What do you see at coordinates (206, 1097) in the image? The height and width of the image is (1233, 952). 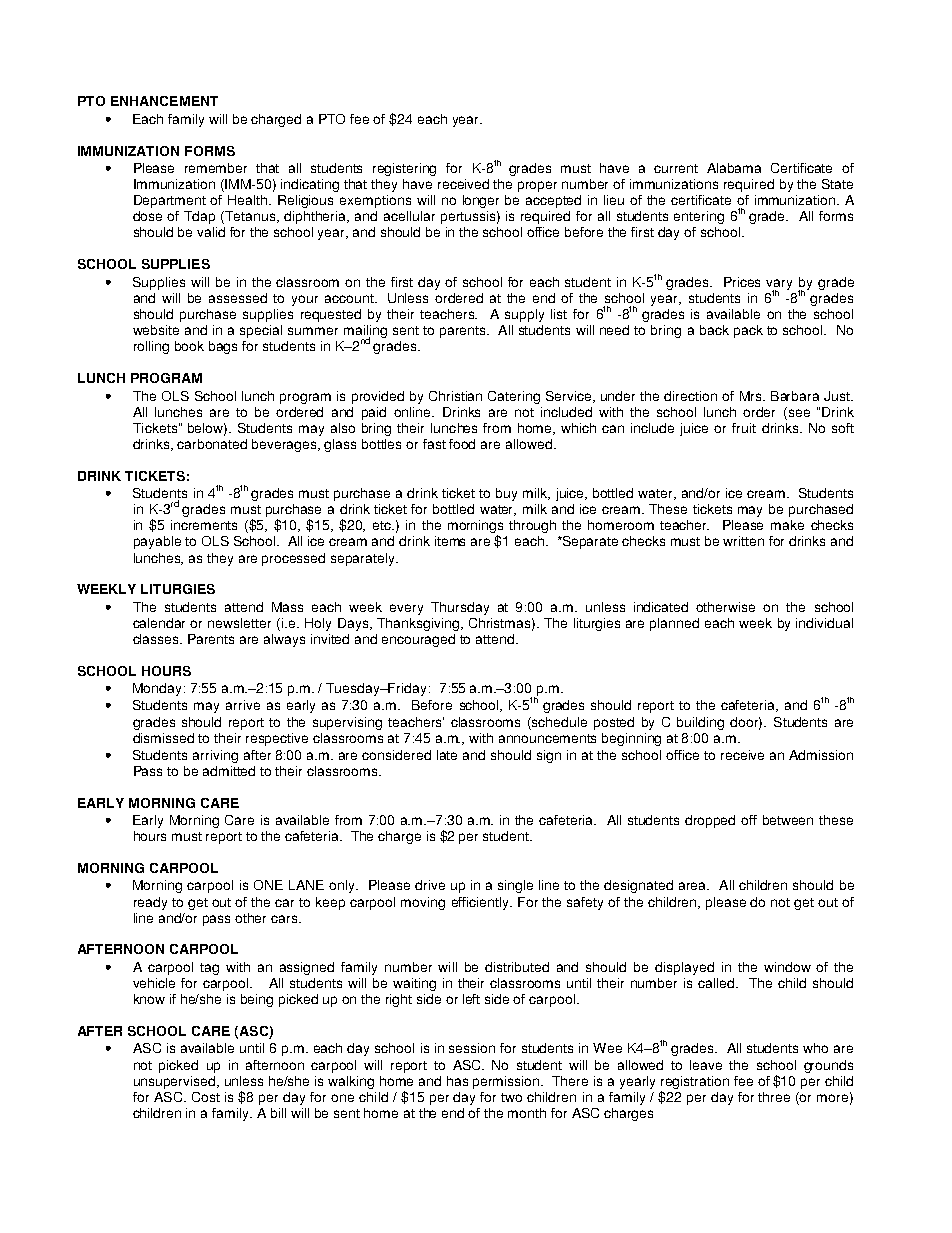 I see `Cost` at bounding box center [206, 1097].
